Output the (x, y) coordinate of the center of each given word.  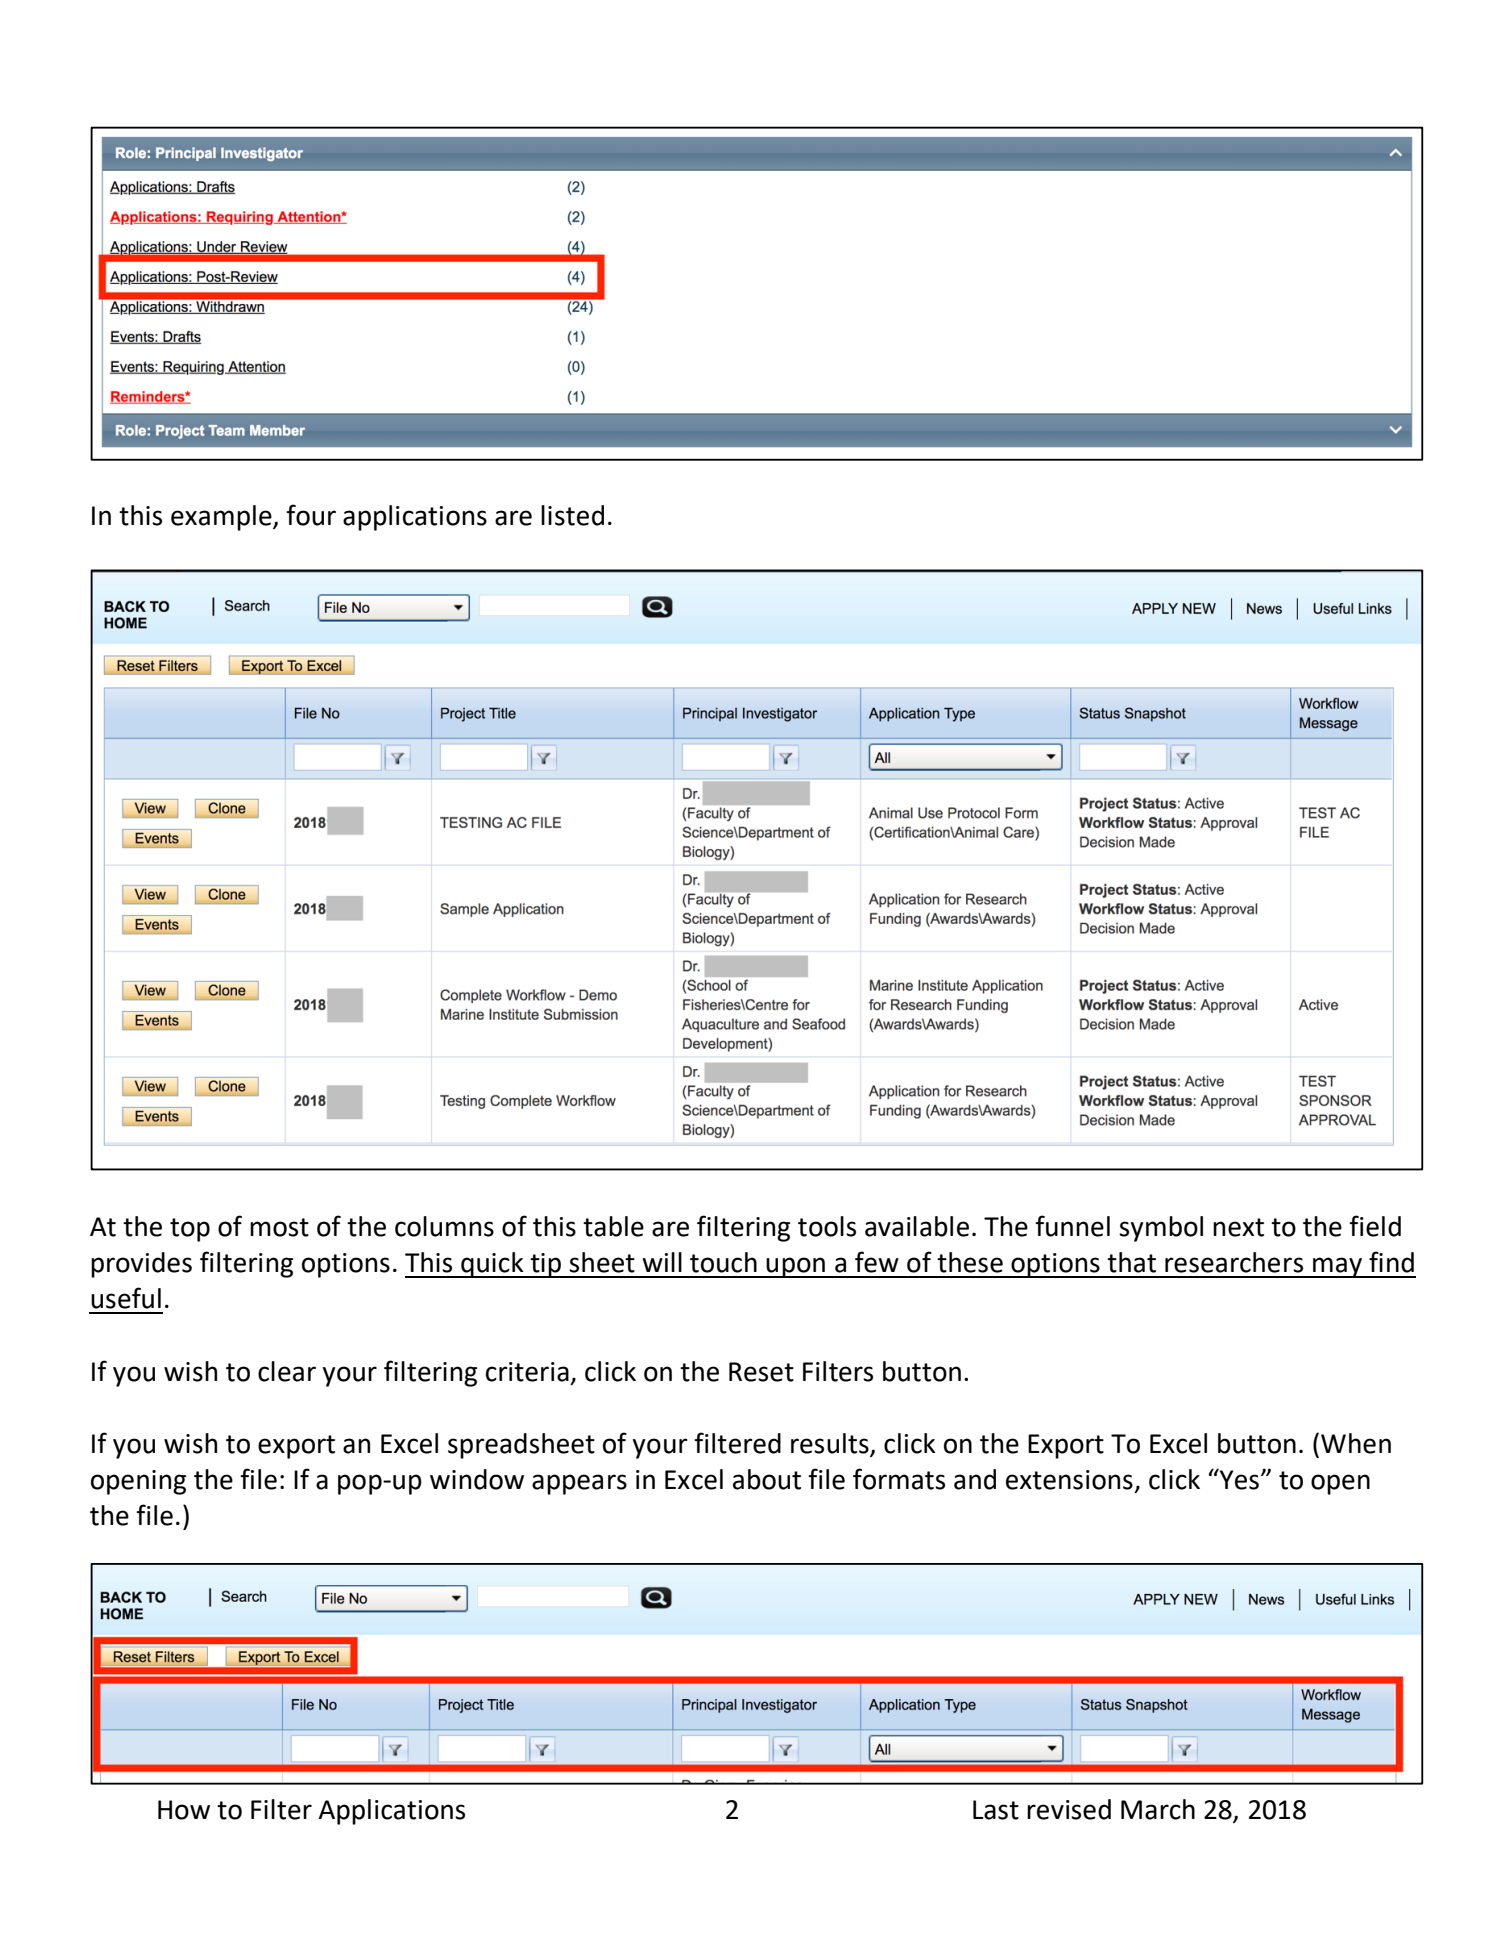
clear (287, 1371)
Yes (1238, 1479)
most (279, 1227)
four (311, 515)
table (613, 1226)
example (222, 518)
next (1238, 1227)
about (767, 1479)
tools (827, 1226)
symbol (1161, 1229)
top (190, 1230)
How (184, 1810)
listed (572, 515)
